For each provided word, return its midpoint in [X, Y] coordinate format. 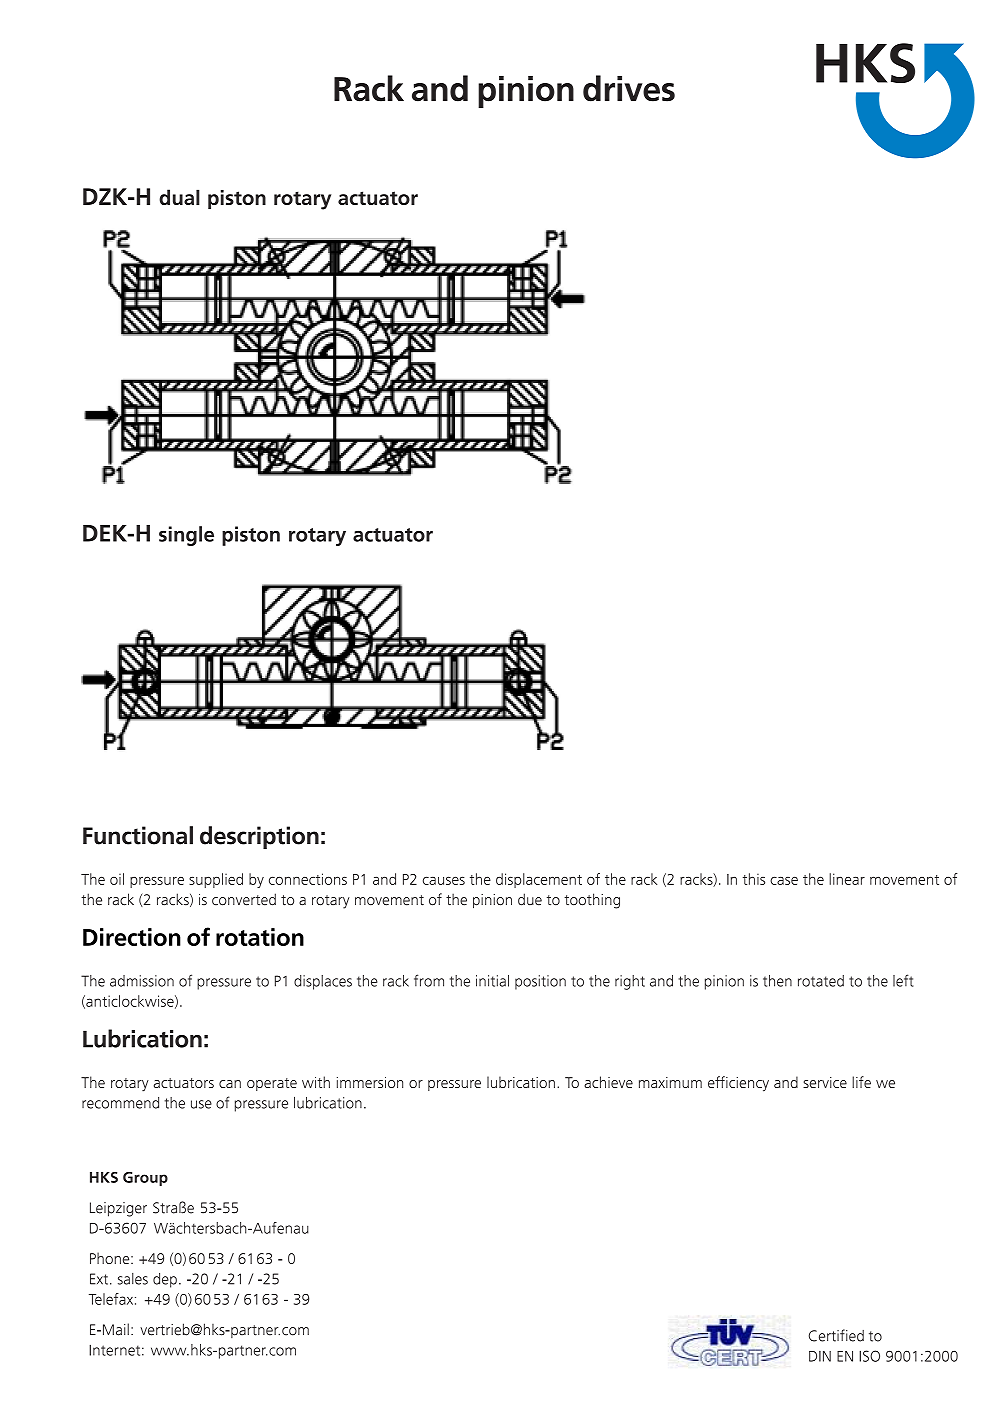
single [186, 536]
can [230, 1084]
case [784, 880]
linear [847, 879]
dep [165, 1280]
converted [244, 899]
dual [179, 197]
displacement [539, 880]
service [825, 1082]
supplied [216, 880]
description [259, 837]
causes [444, 880]
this [754, 879]
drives [629, 88]
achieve [608, 1082]
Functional [138, 835]
